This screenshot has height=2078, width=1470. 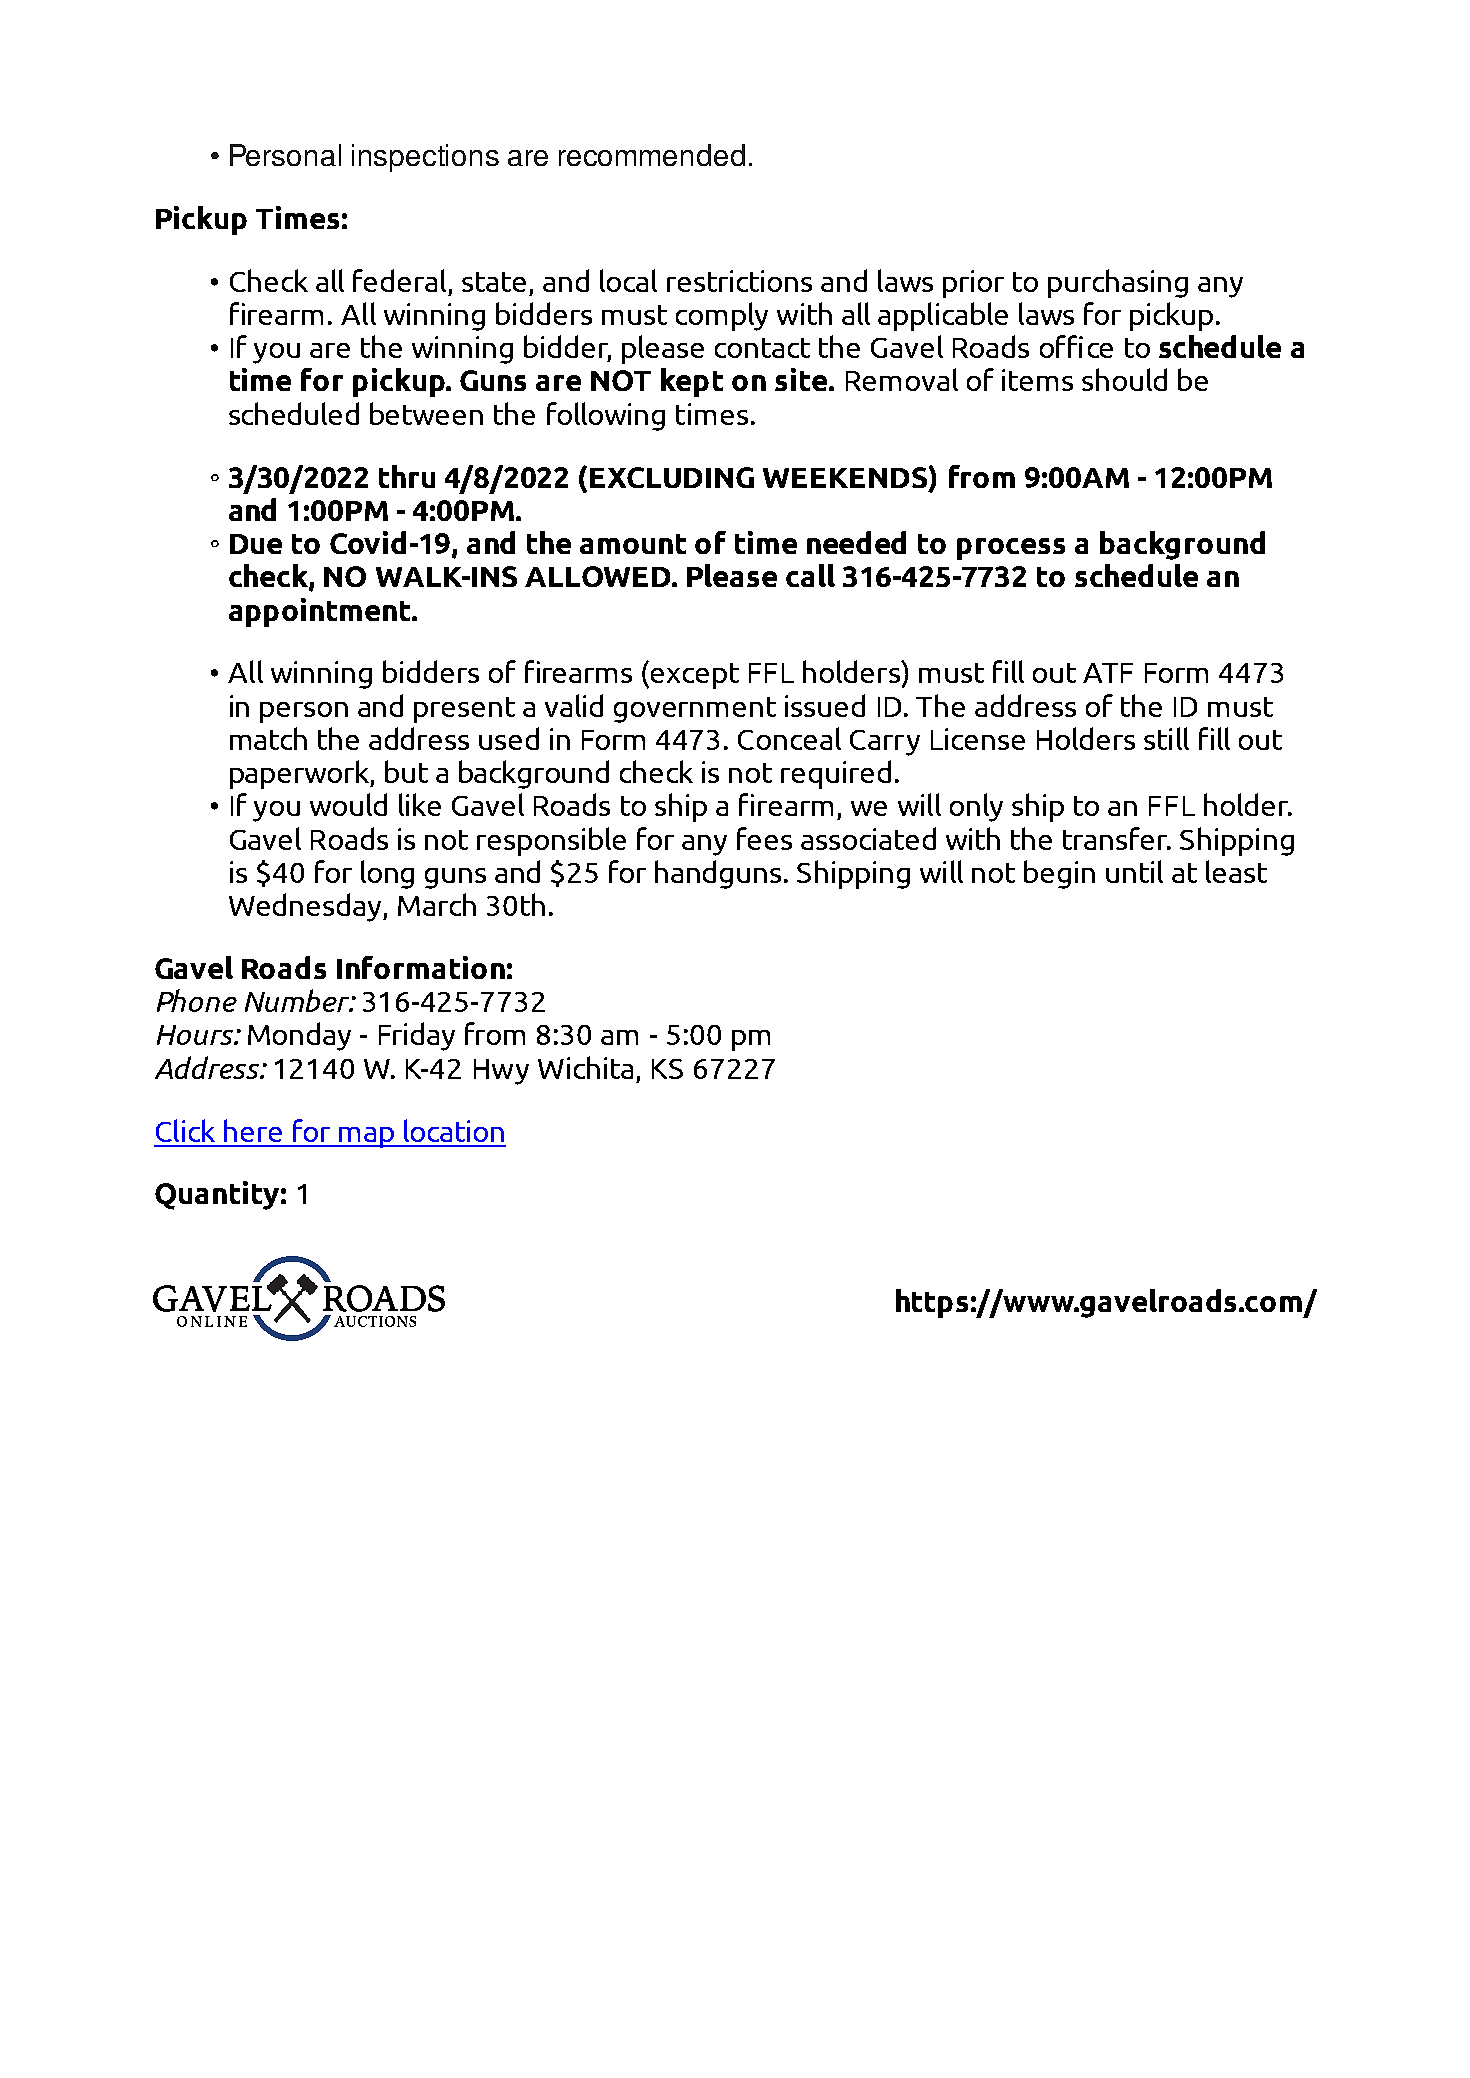 What do you see at coordinates (425, 158) in the screenshot?
I see `inspections` at bounding box center [425, 158].
